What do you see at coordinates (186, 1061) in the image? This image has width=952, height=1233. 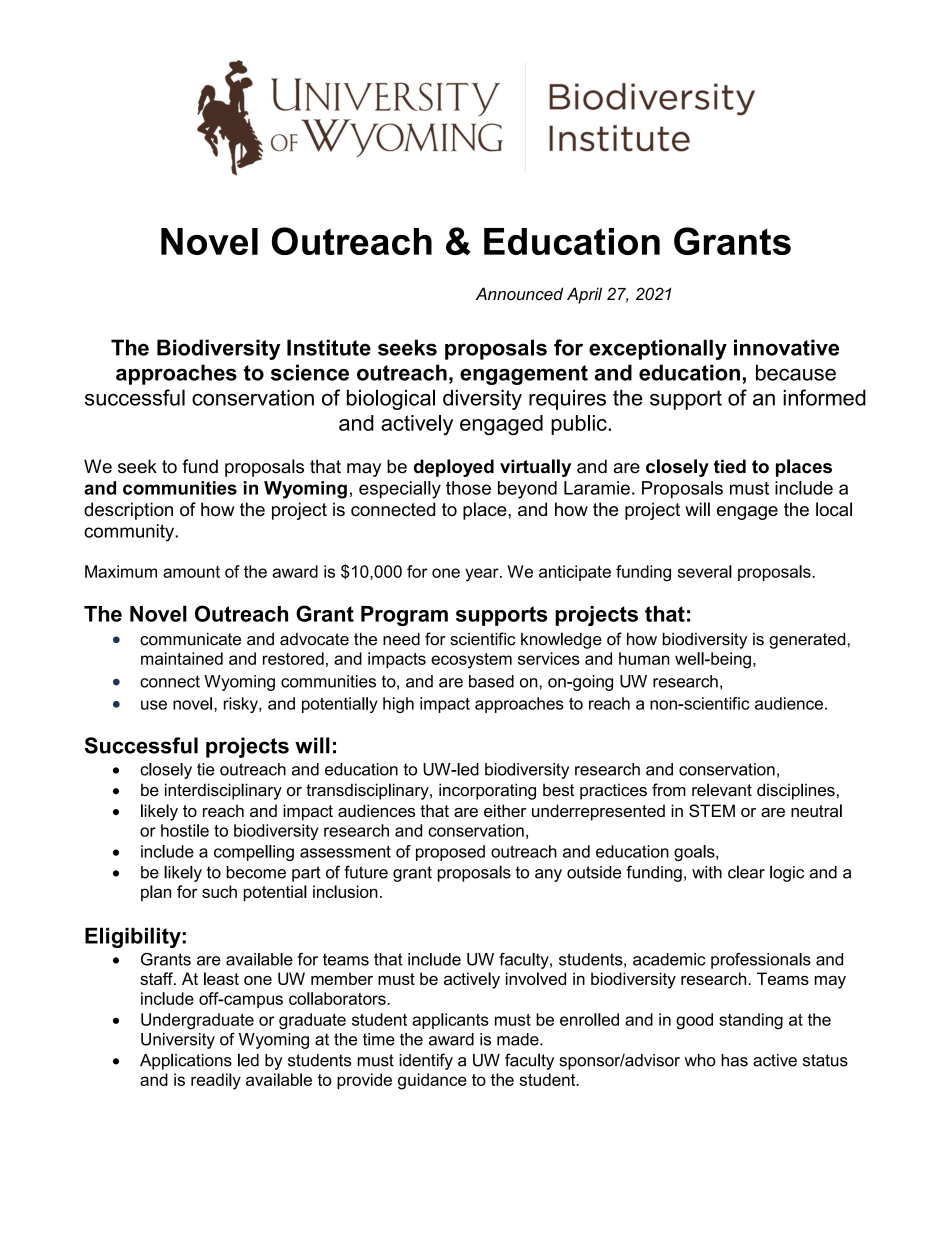 I see `Applications` at bounding box center [186, 1061].
